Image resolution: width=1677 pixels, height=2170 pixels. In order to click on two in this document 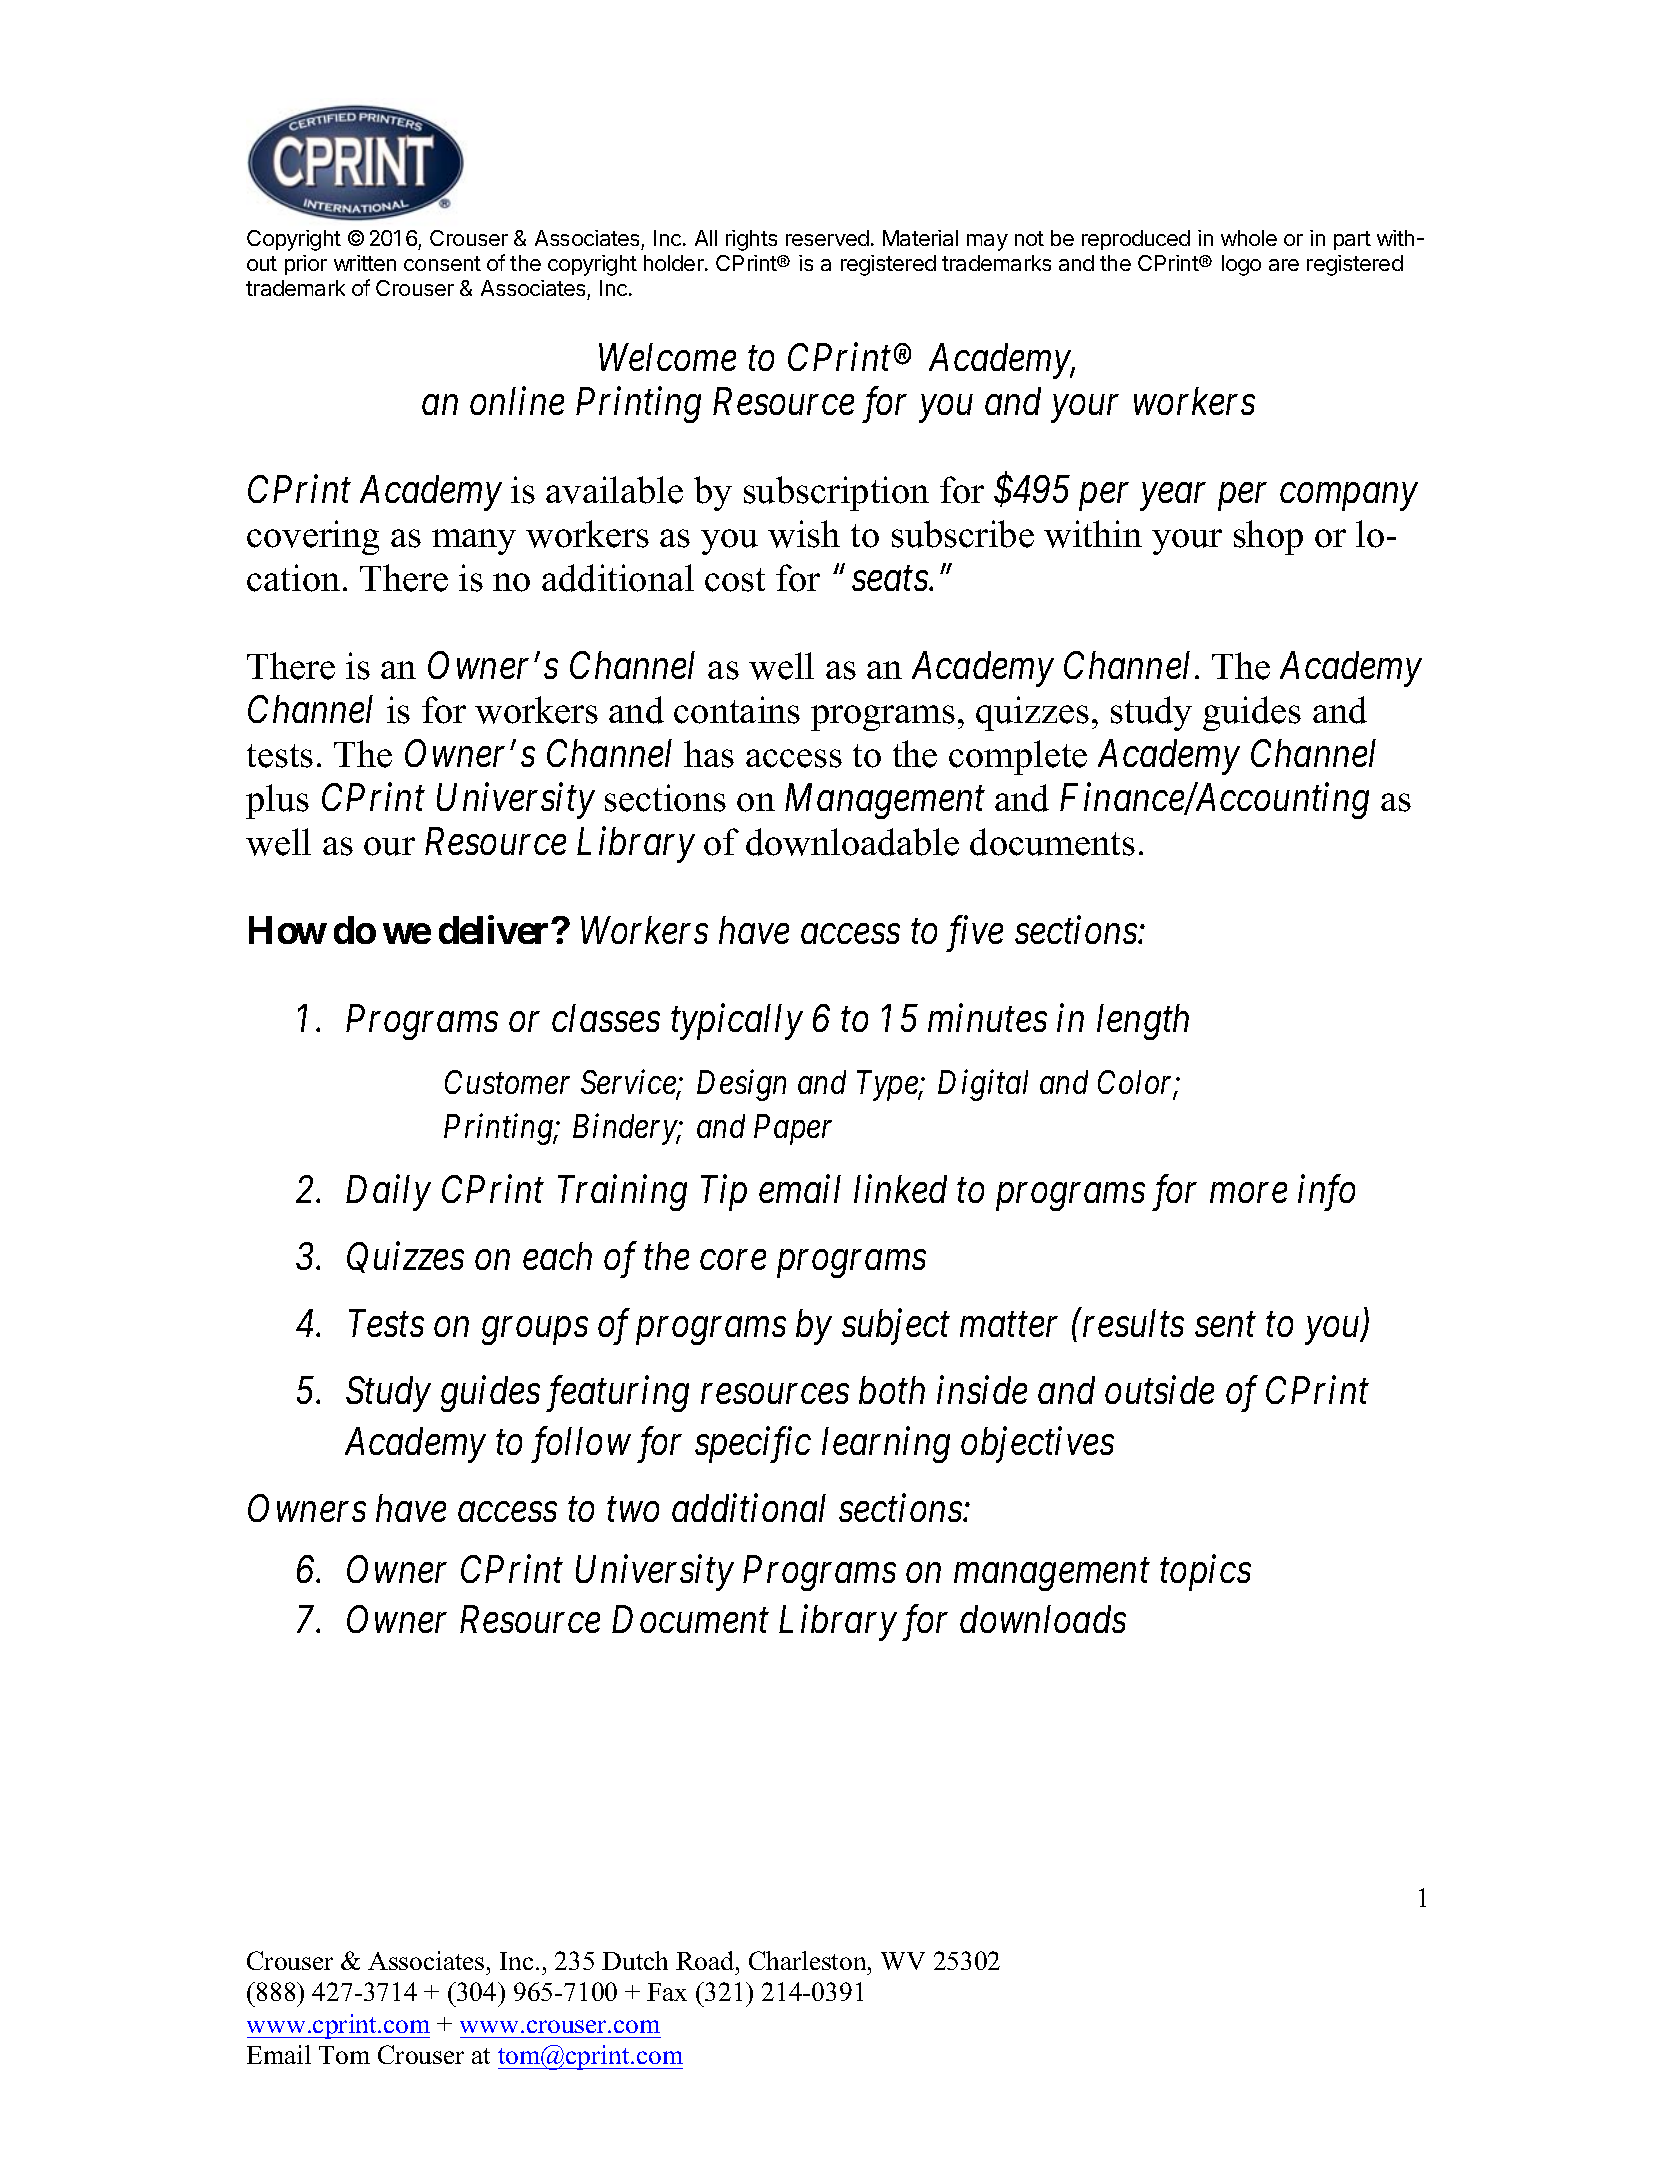, I will do `click(633, 1510)`.
